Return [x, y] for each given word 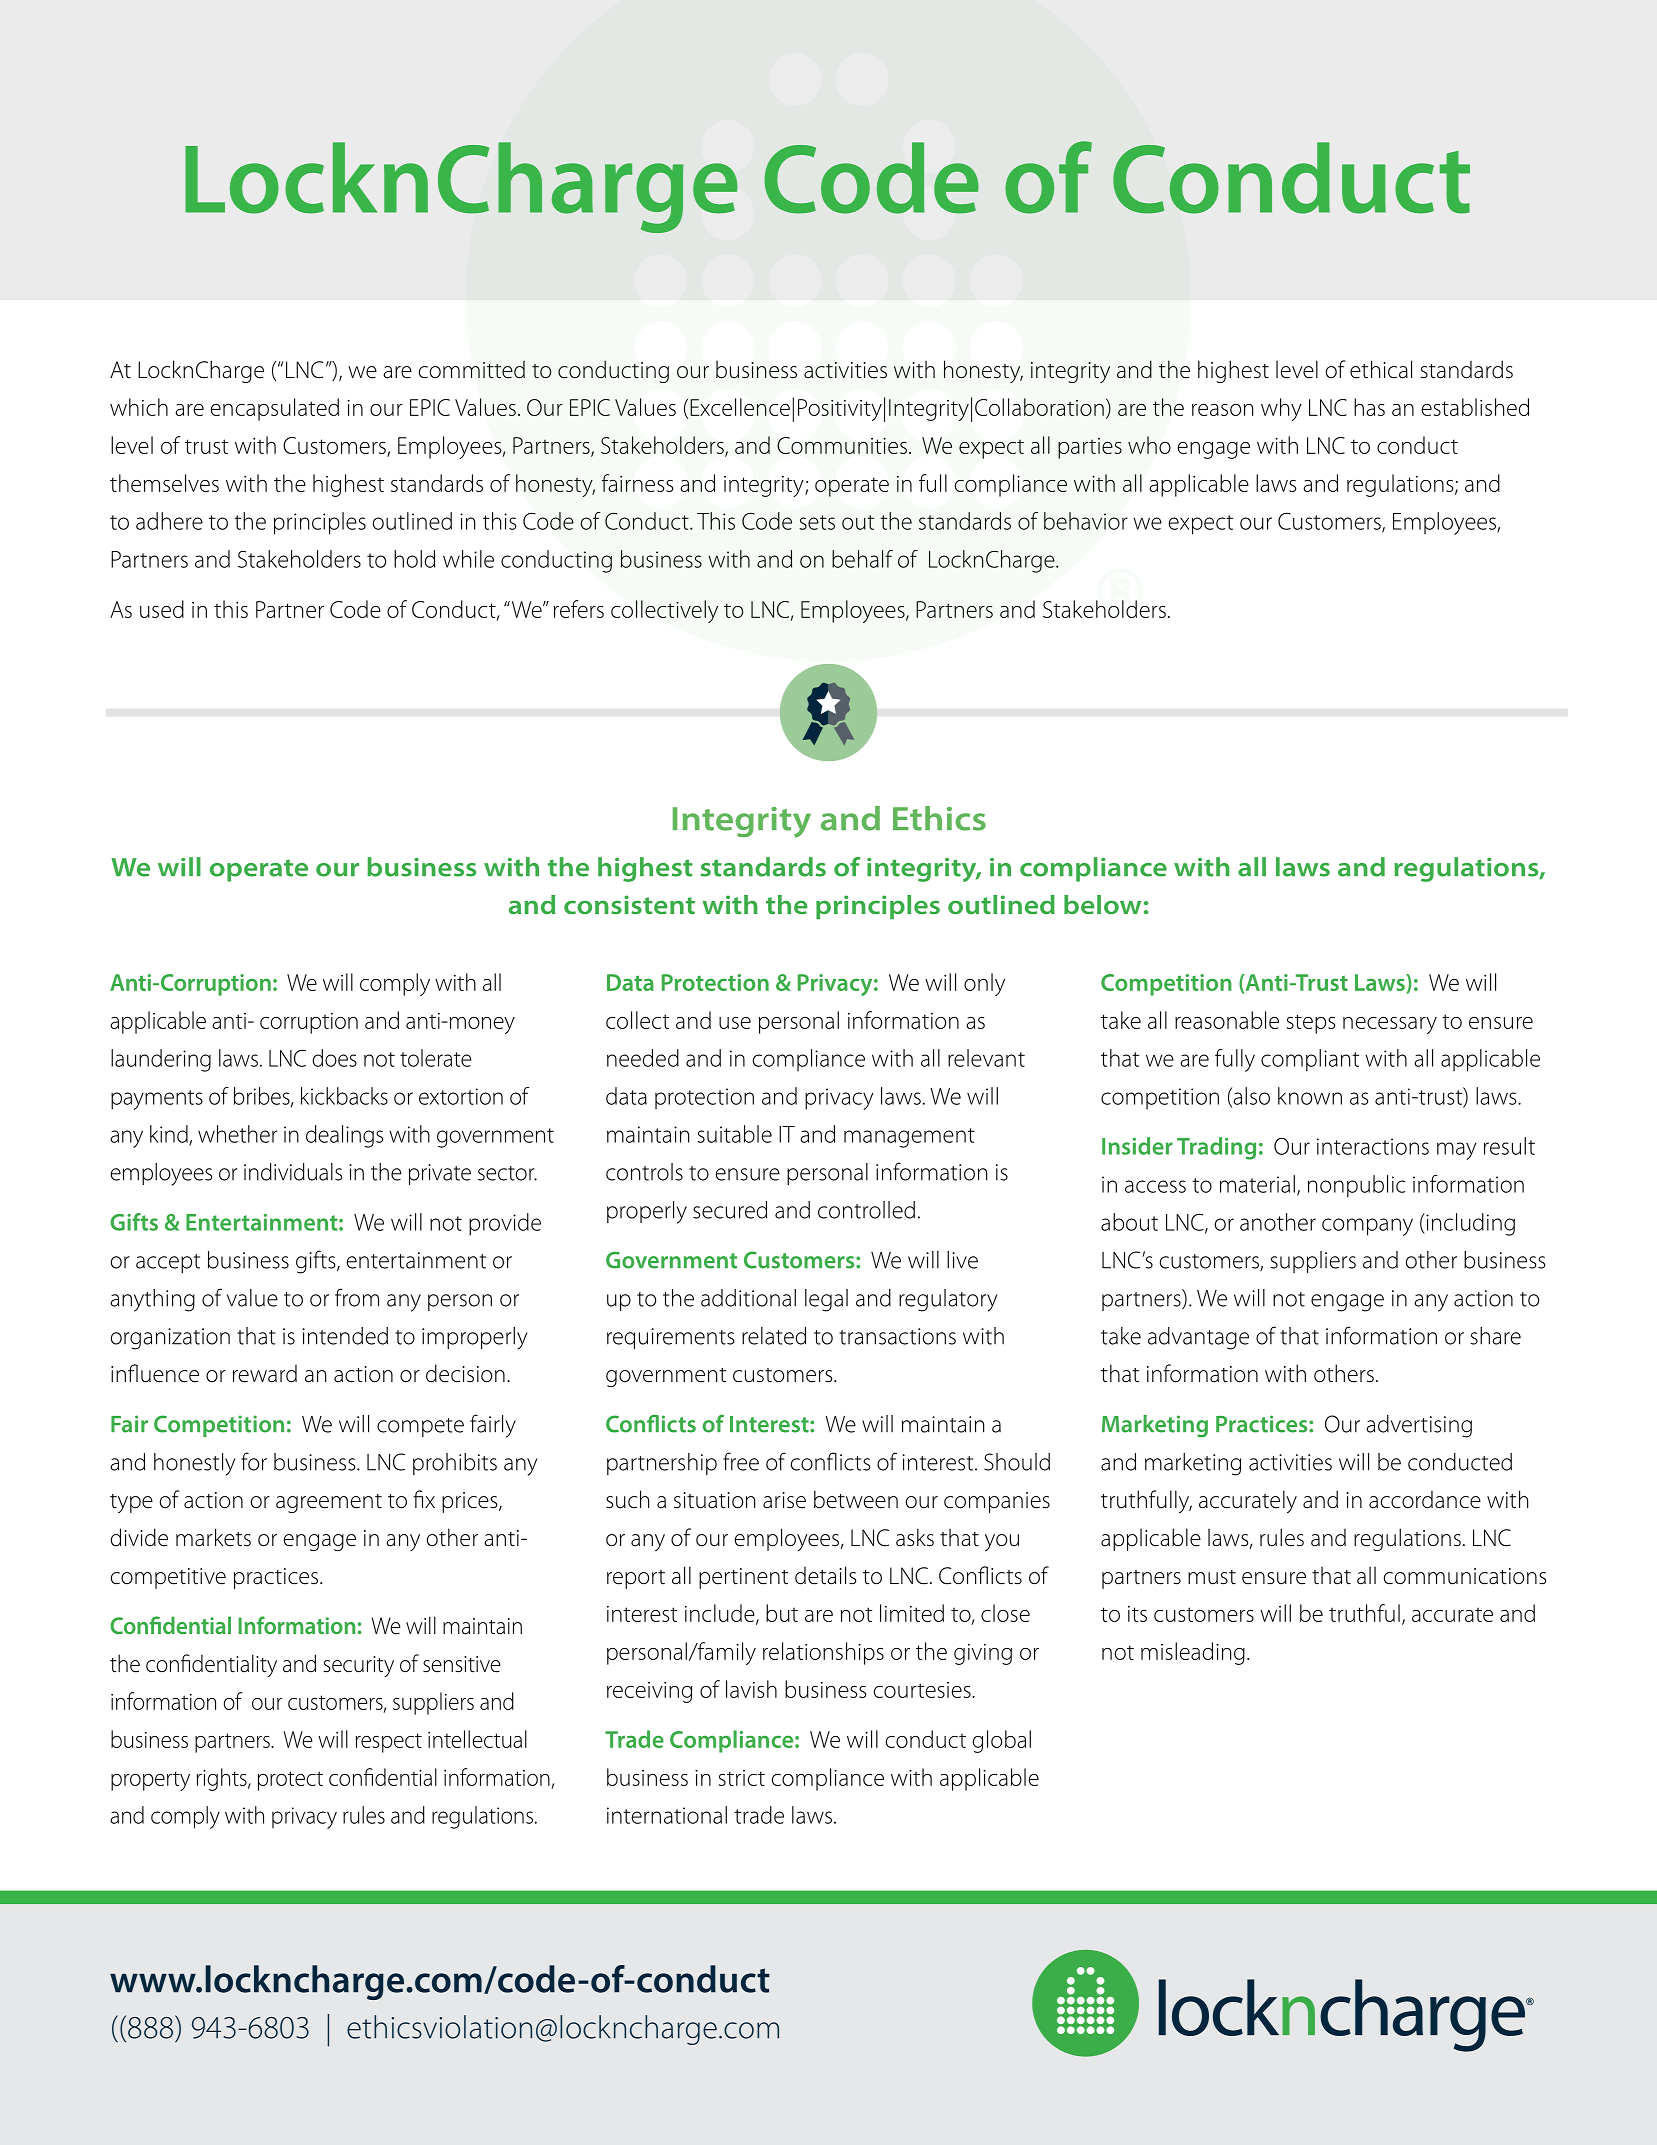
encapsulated [275, 409]
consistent [629, 904]
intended [345, 1336]
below [1102, 904]
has [1369, 407]
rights [223, 1779]
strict [742, 1778]
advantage [1198, 1338]
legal [826, 1300]
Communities [842, 445]
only [984, 984]
